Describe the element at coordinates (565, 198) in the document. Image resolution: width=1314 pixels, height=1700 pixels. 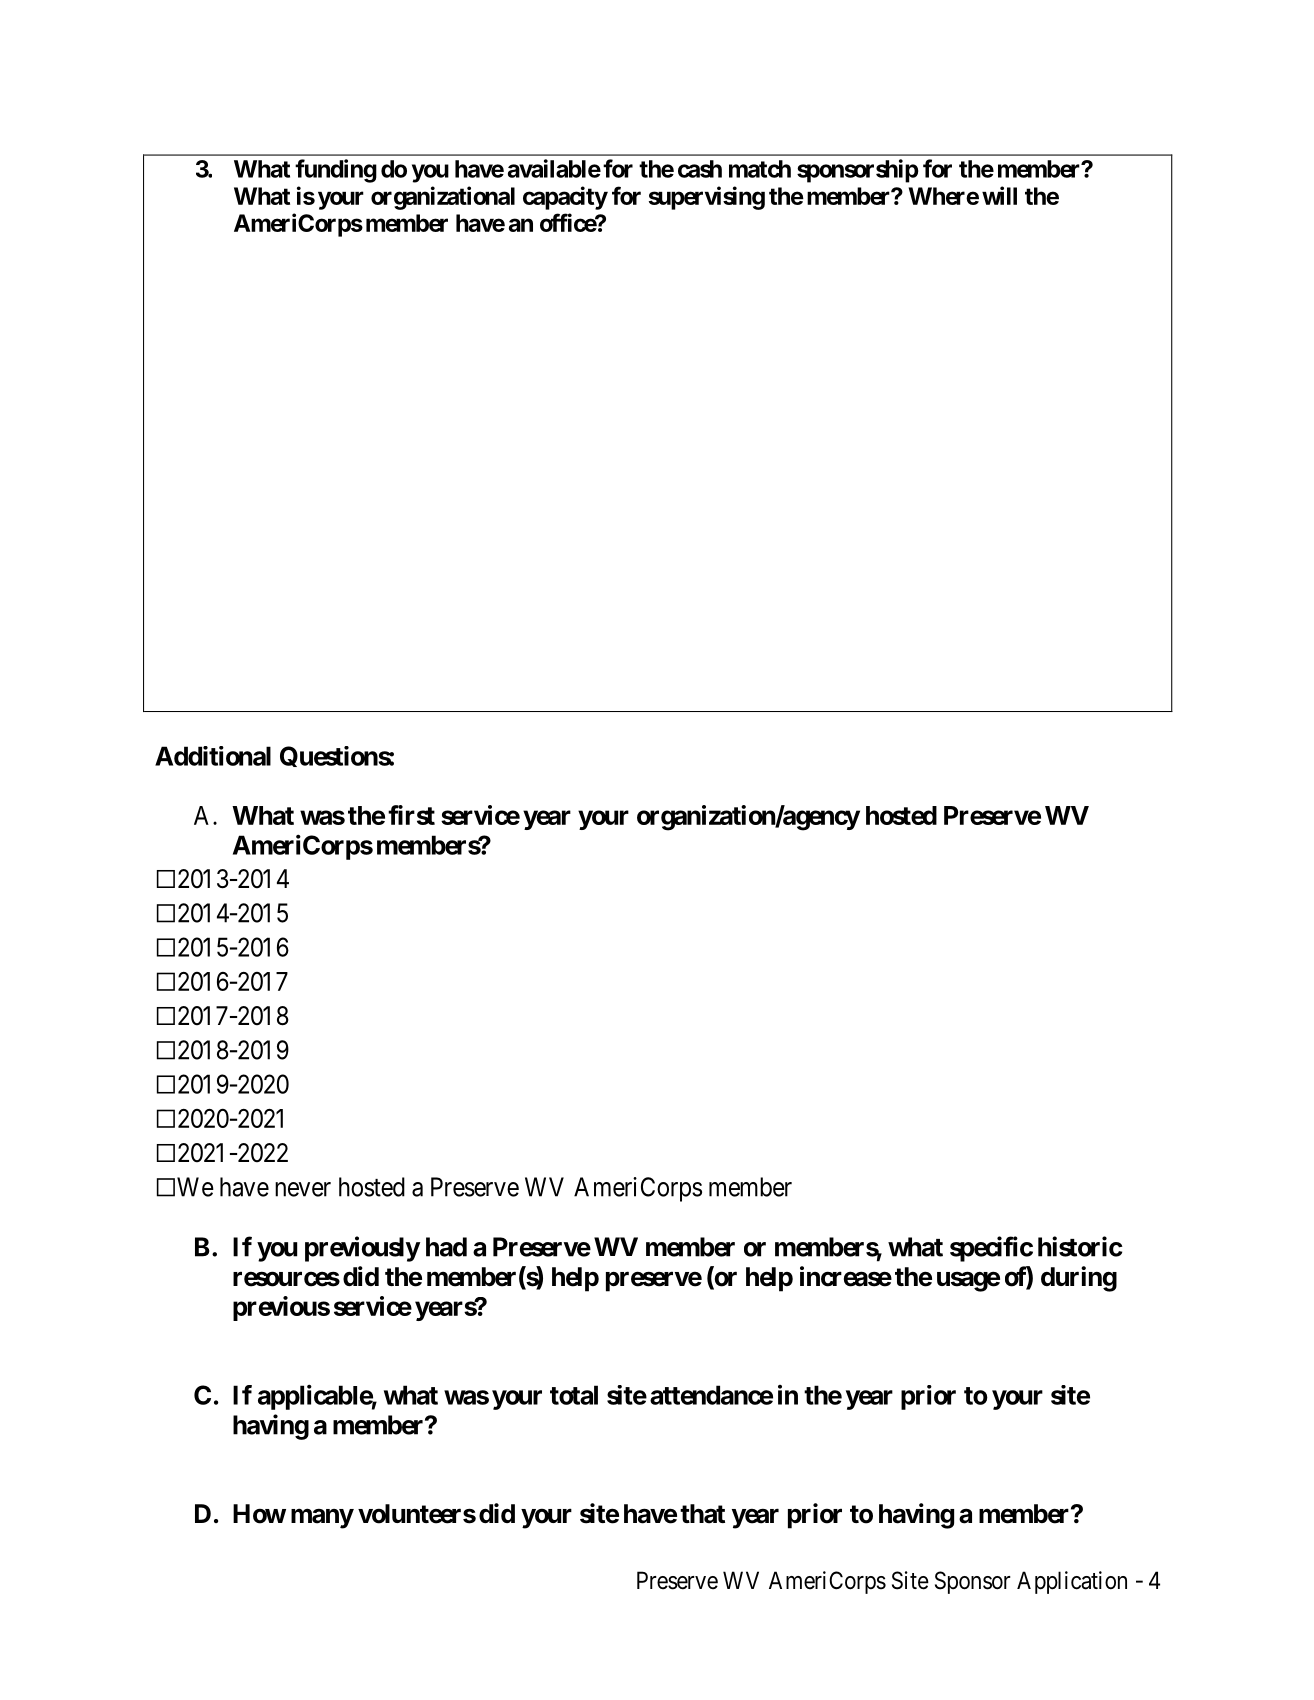
I see `capacity` at that location.
